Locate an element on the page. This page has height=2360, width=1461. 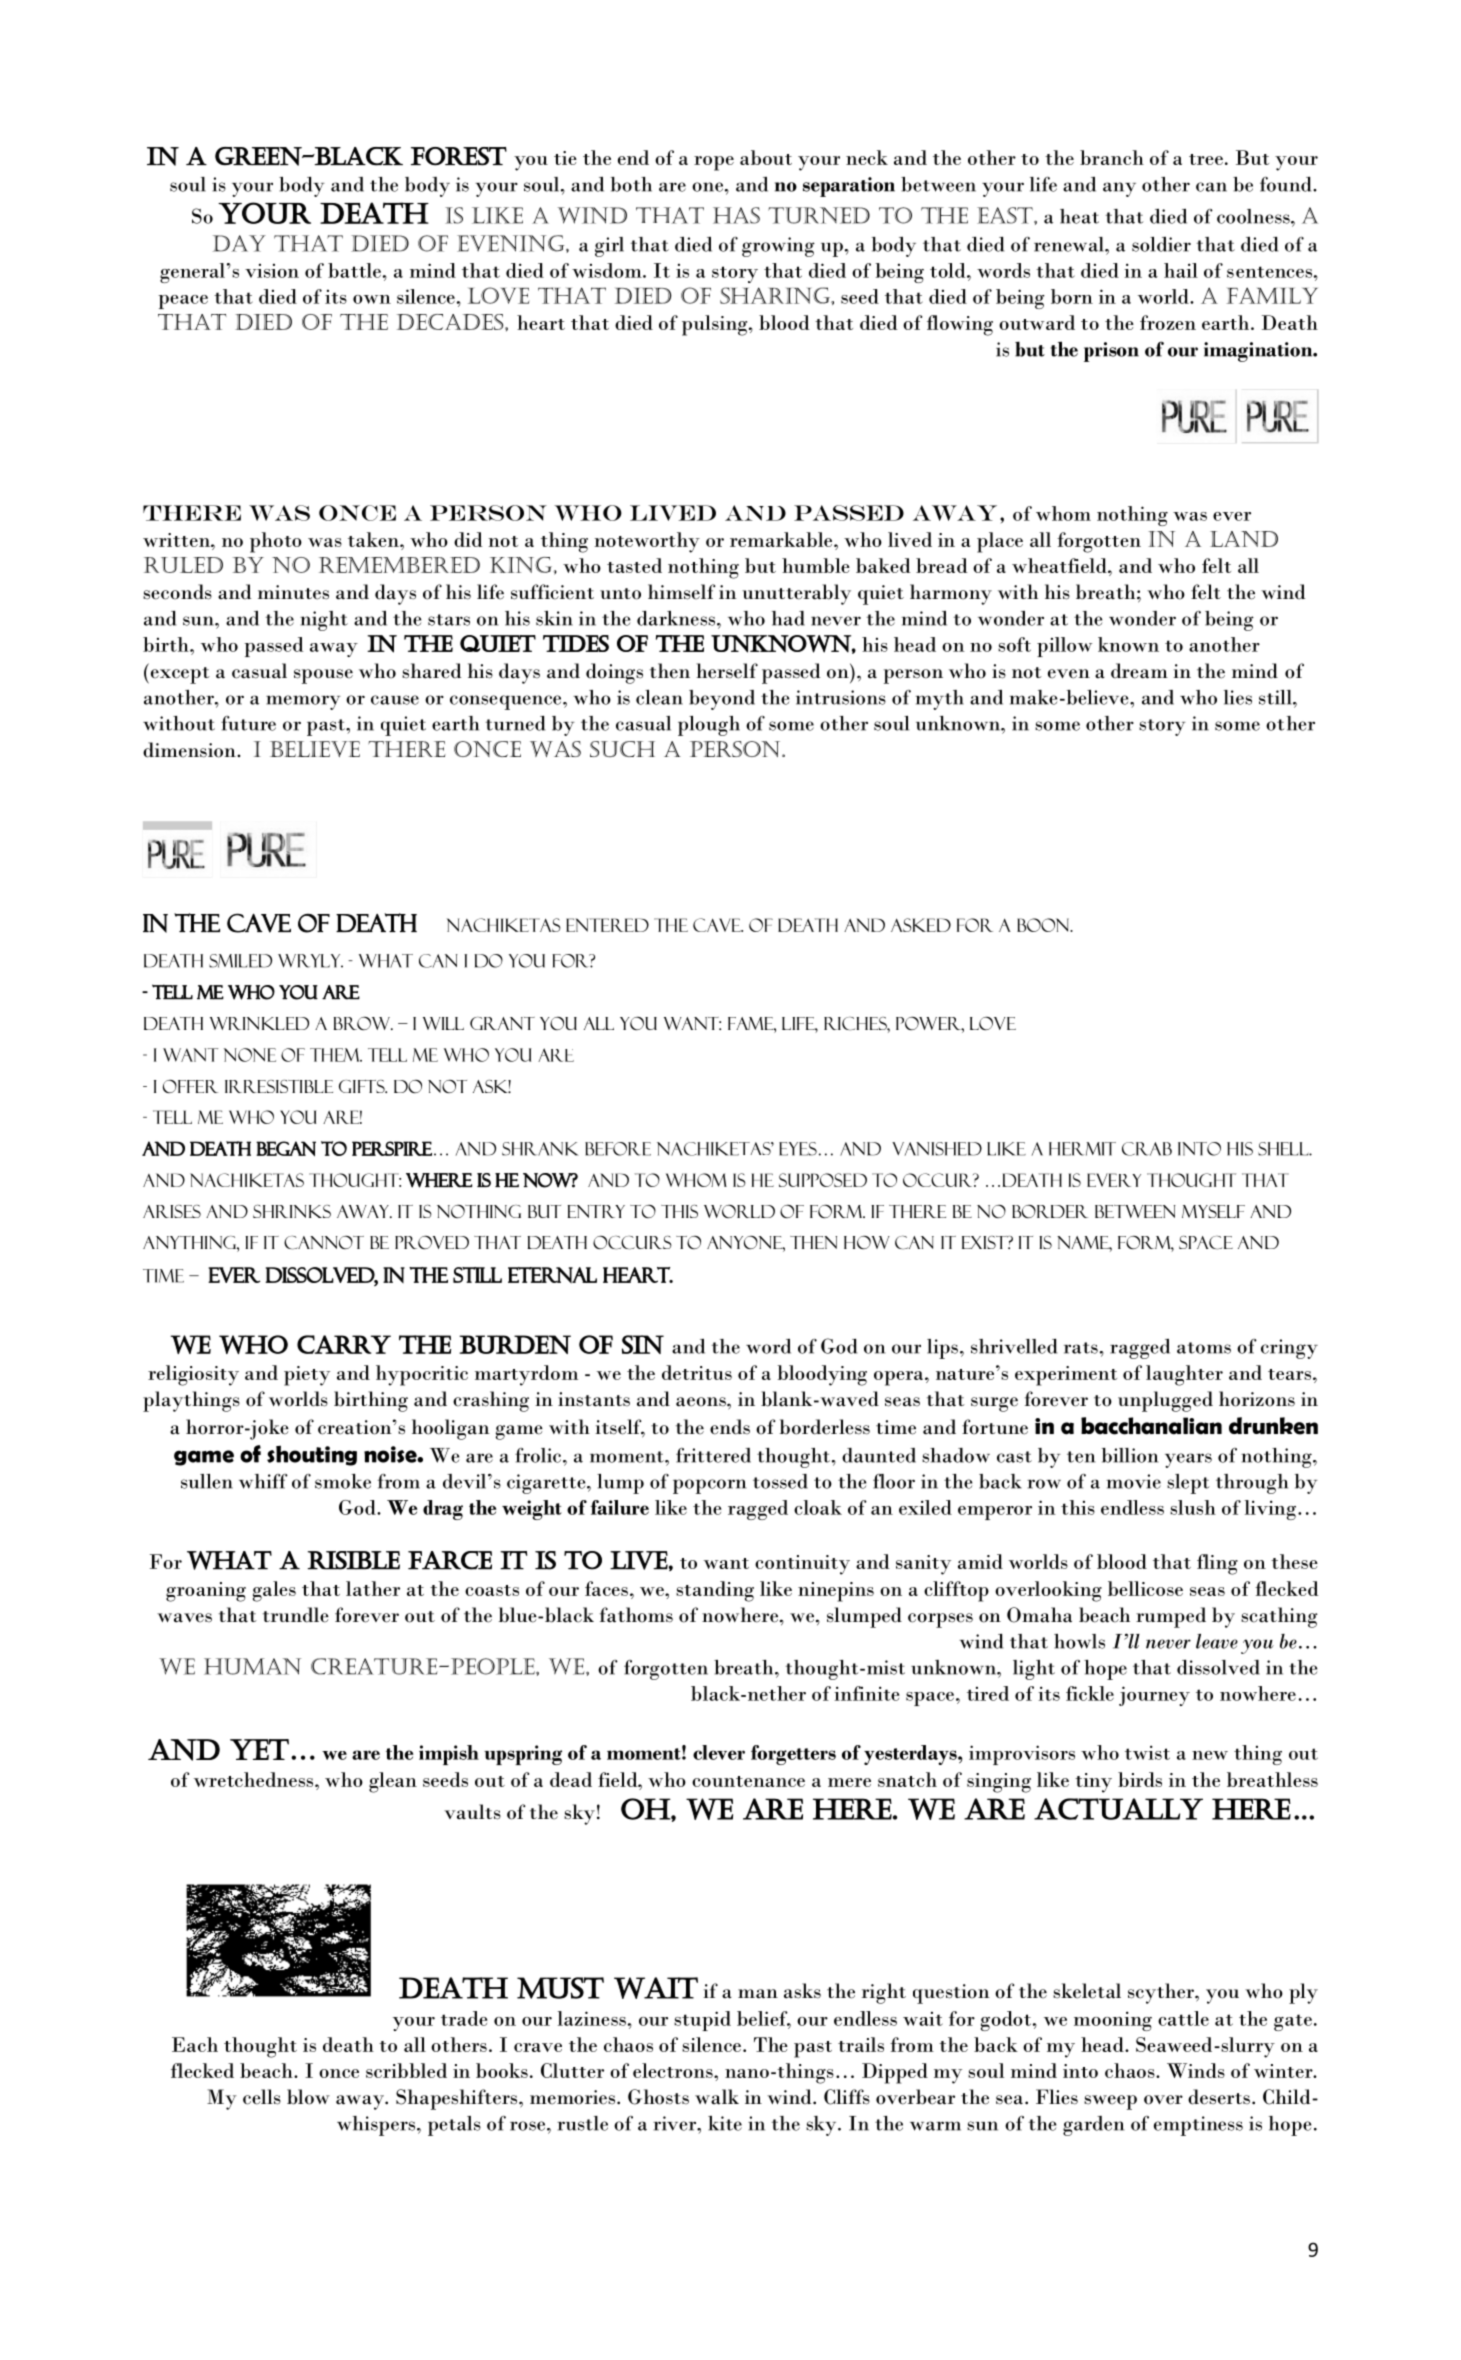
walk is located at coordinates (717, 2097).
